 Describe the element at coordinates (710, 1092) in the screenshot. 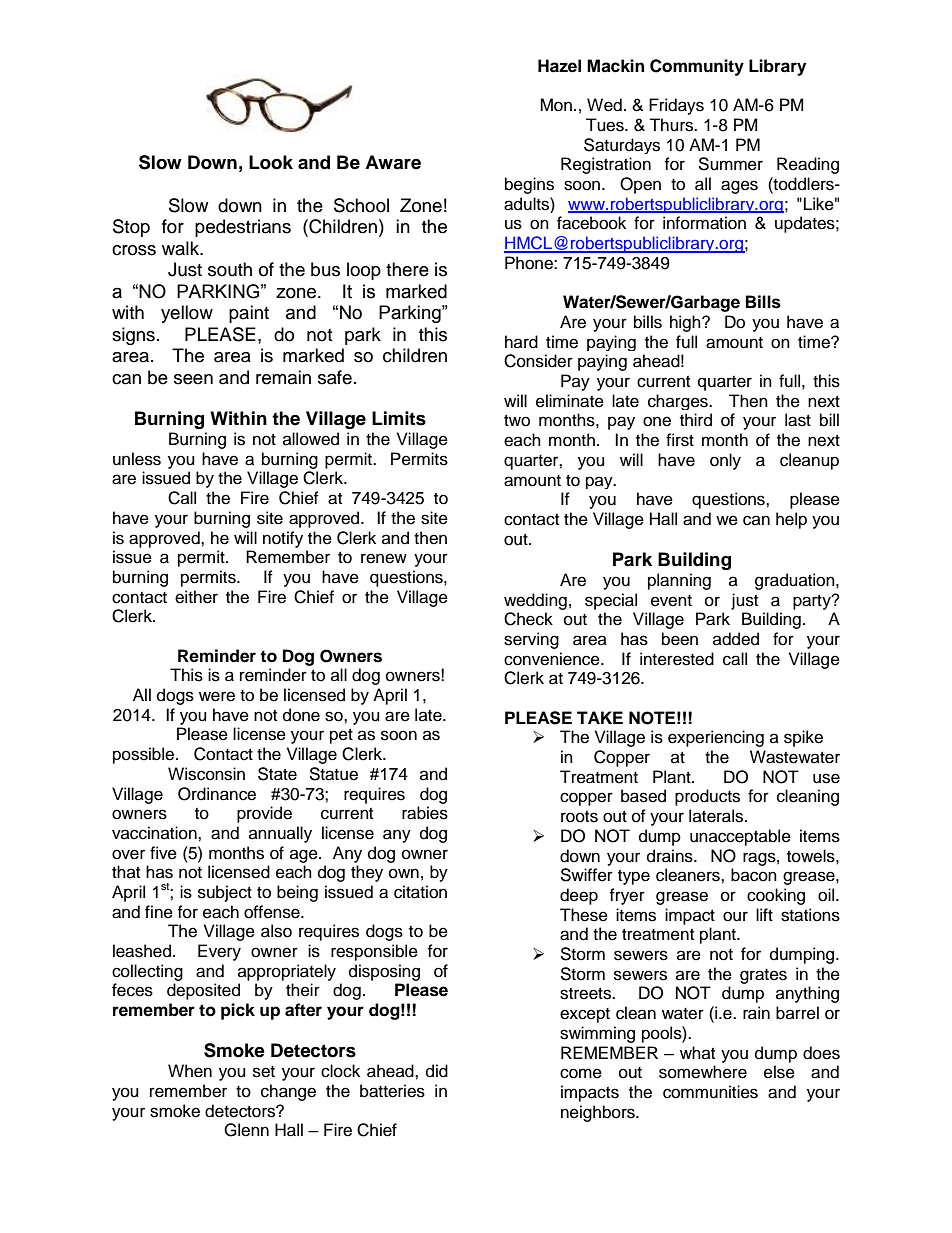

I see `communities` at that location.
